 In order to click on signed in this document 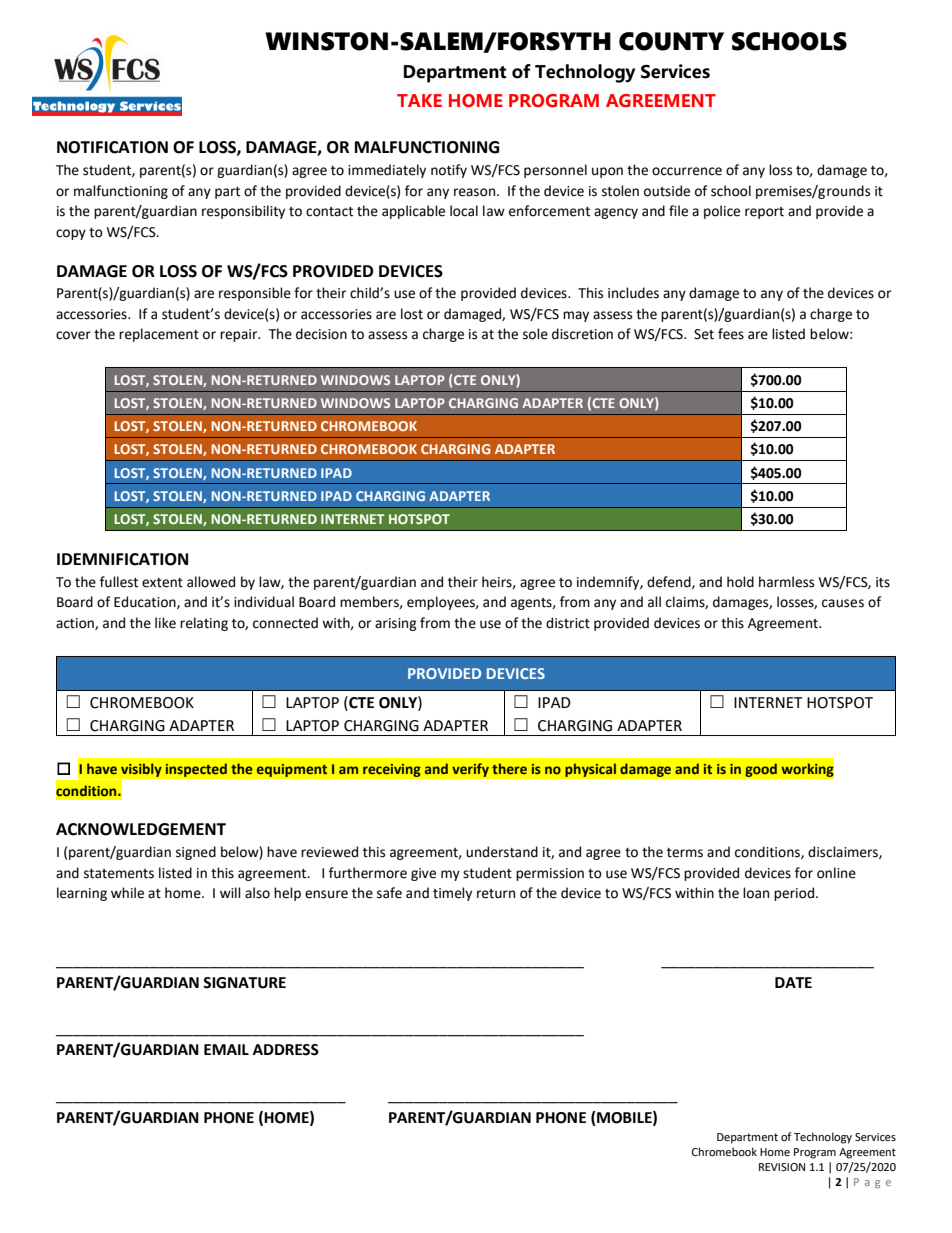, I will do `click(196, 853)`.
